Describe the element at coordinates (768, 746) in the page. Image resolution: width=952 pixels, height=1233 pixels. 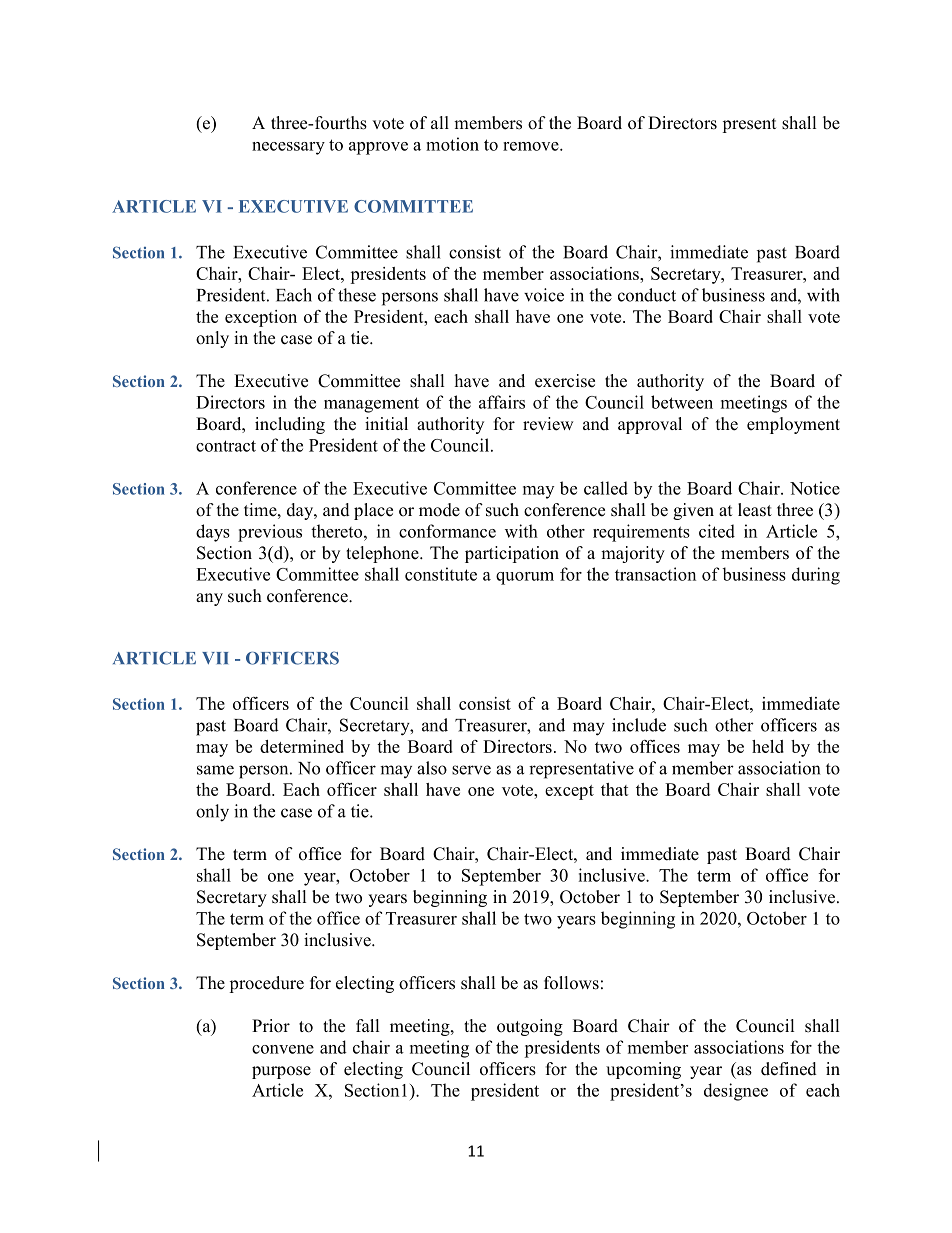
I see `held` at that location.
